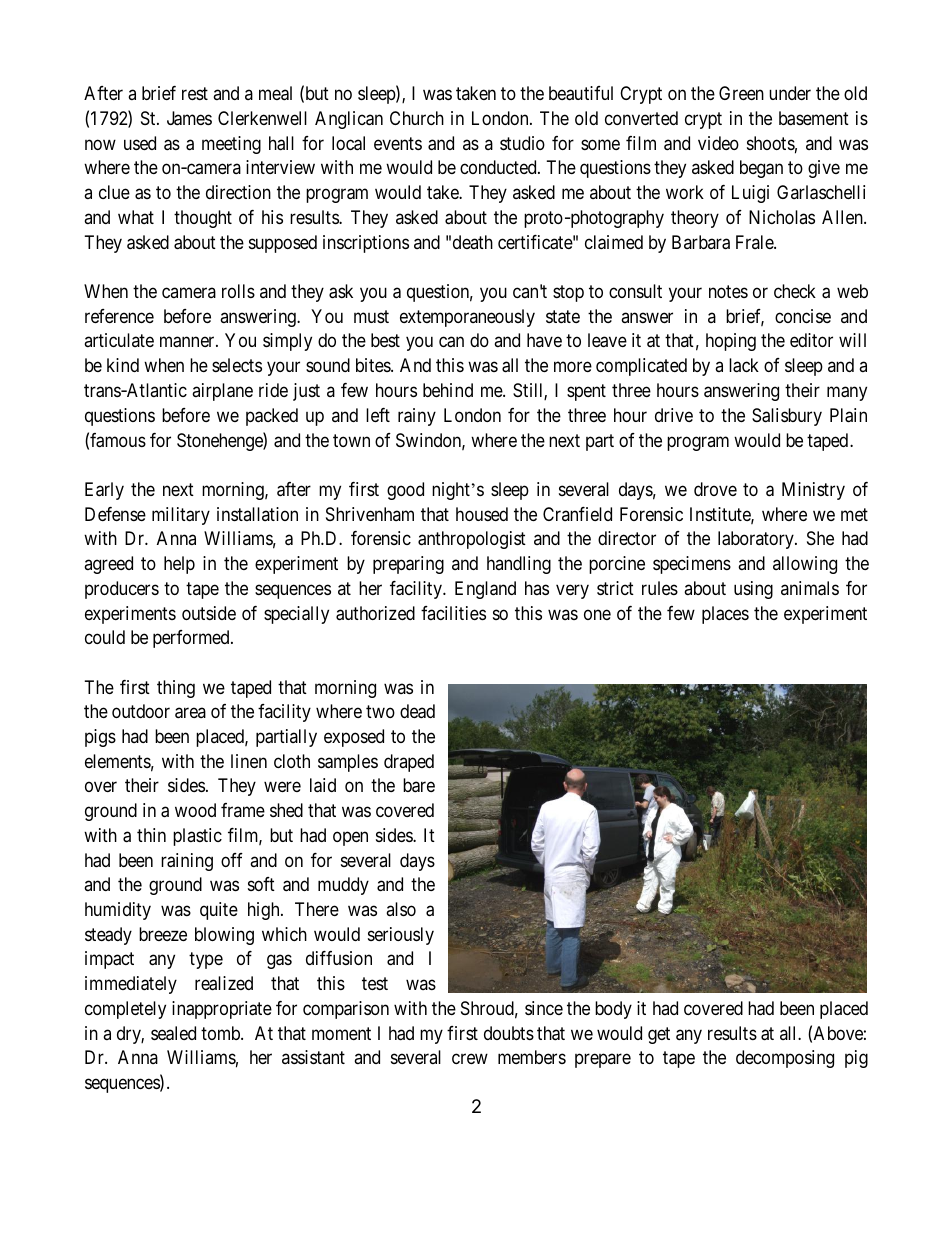 Image resolution: width=952 pixels, height=1233 pixels. I want to click on using, so click(753, 590).
